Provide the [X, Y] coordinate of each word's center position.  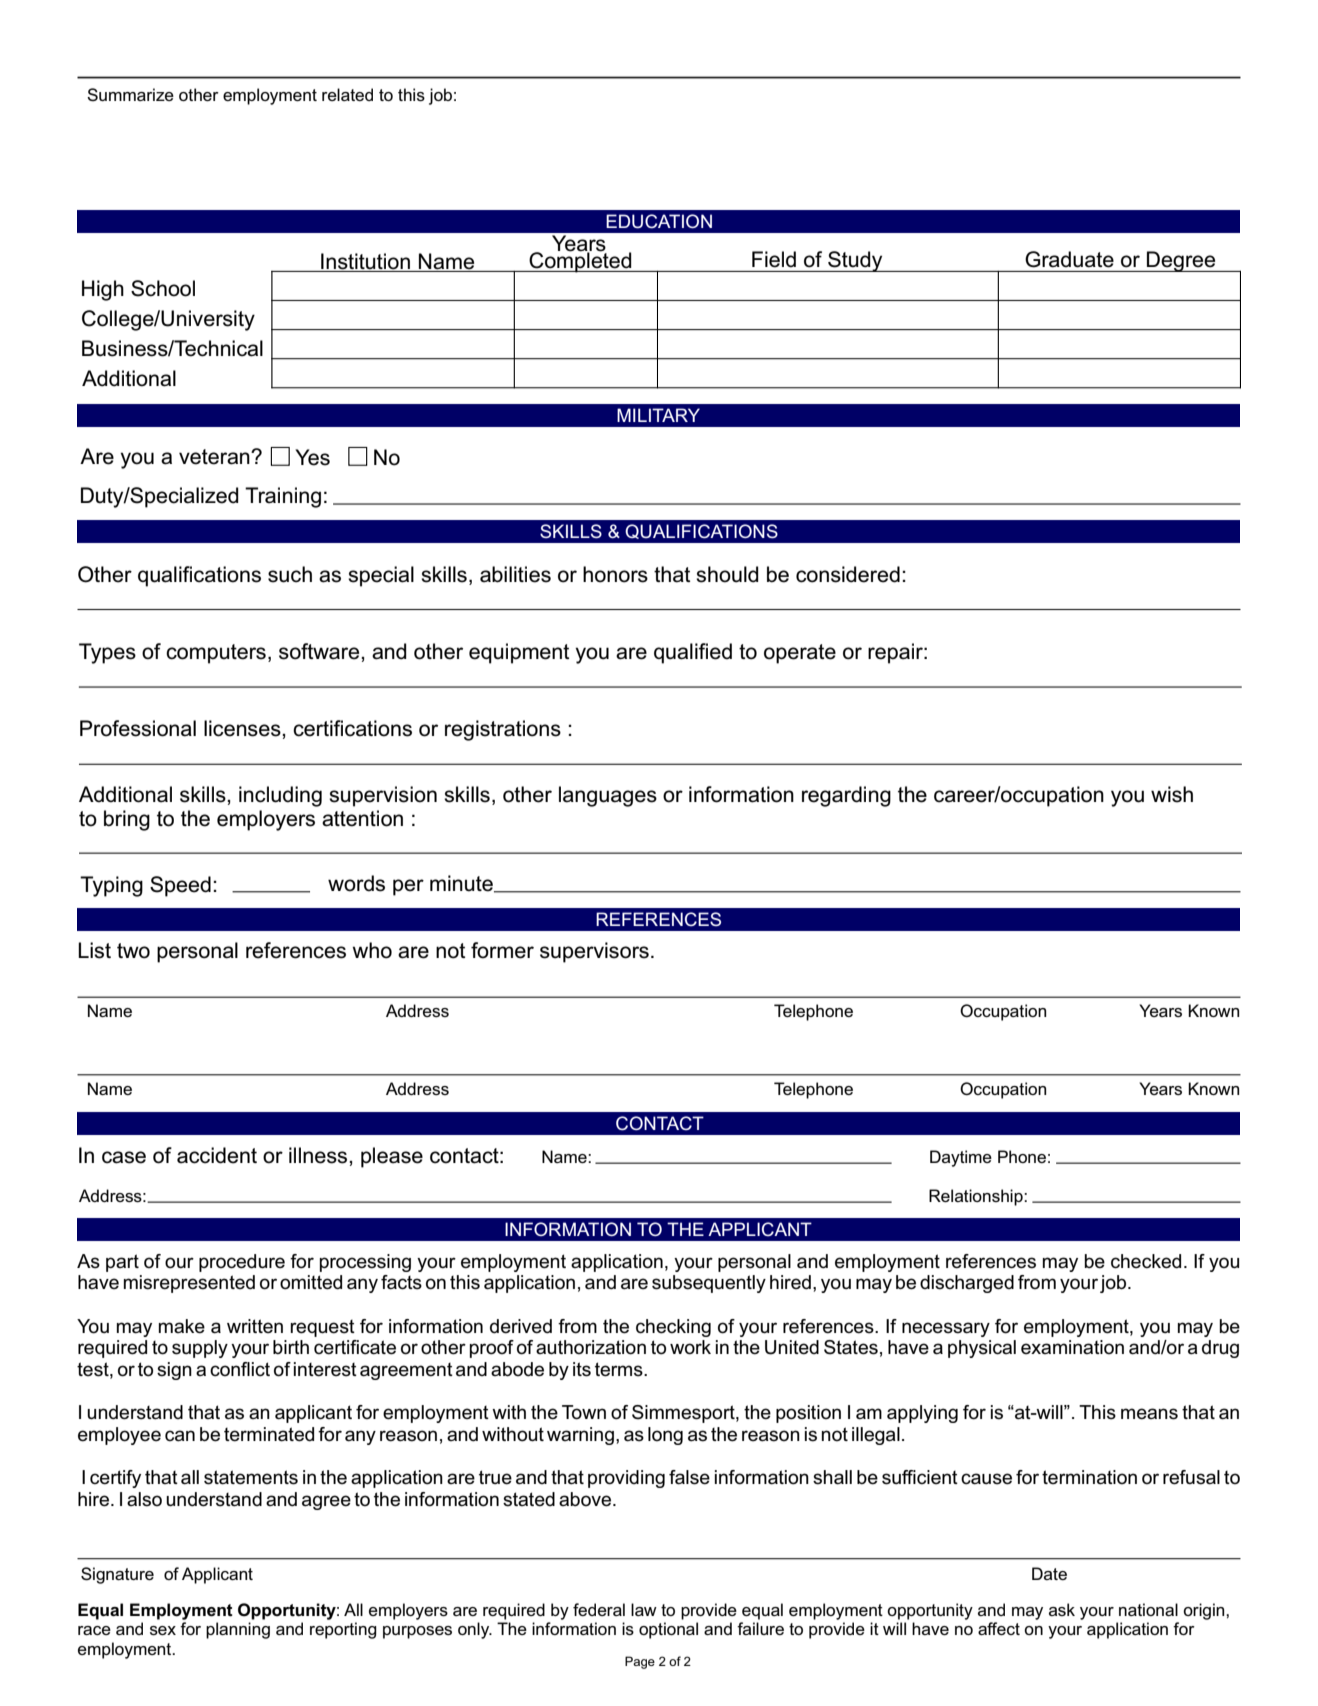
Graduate [1069, 259]
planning [238, 1630]
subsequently [709, 1284]
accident [217, 1155]
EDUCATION [659, 221]
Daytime [961, 1158]
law [644, 1609]
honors [615, 574]
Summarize [130, 94]
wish [1172, 794]
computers [216, 654]
